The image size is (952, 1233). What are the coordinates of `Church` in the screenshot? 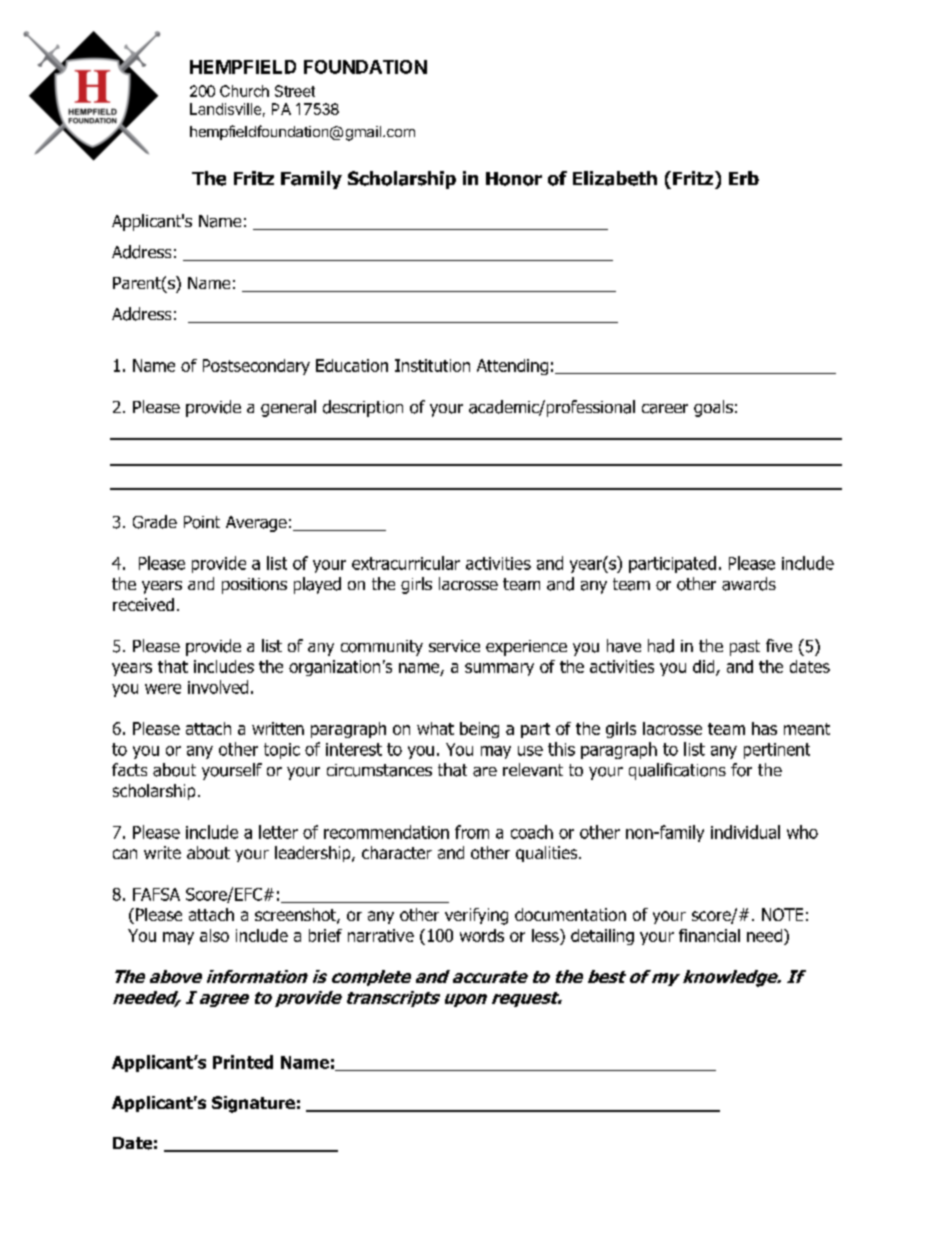 It's located at (244, 91).
